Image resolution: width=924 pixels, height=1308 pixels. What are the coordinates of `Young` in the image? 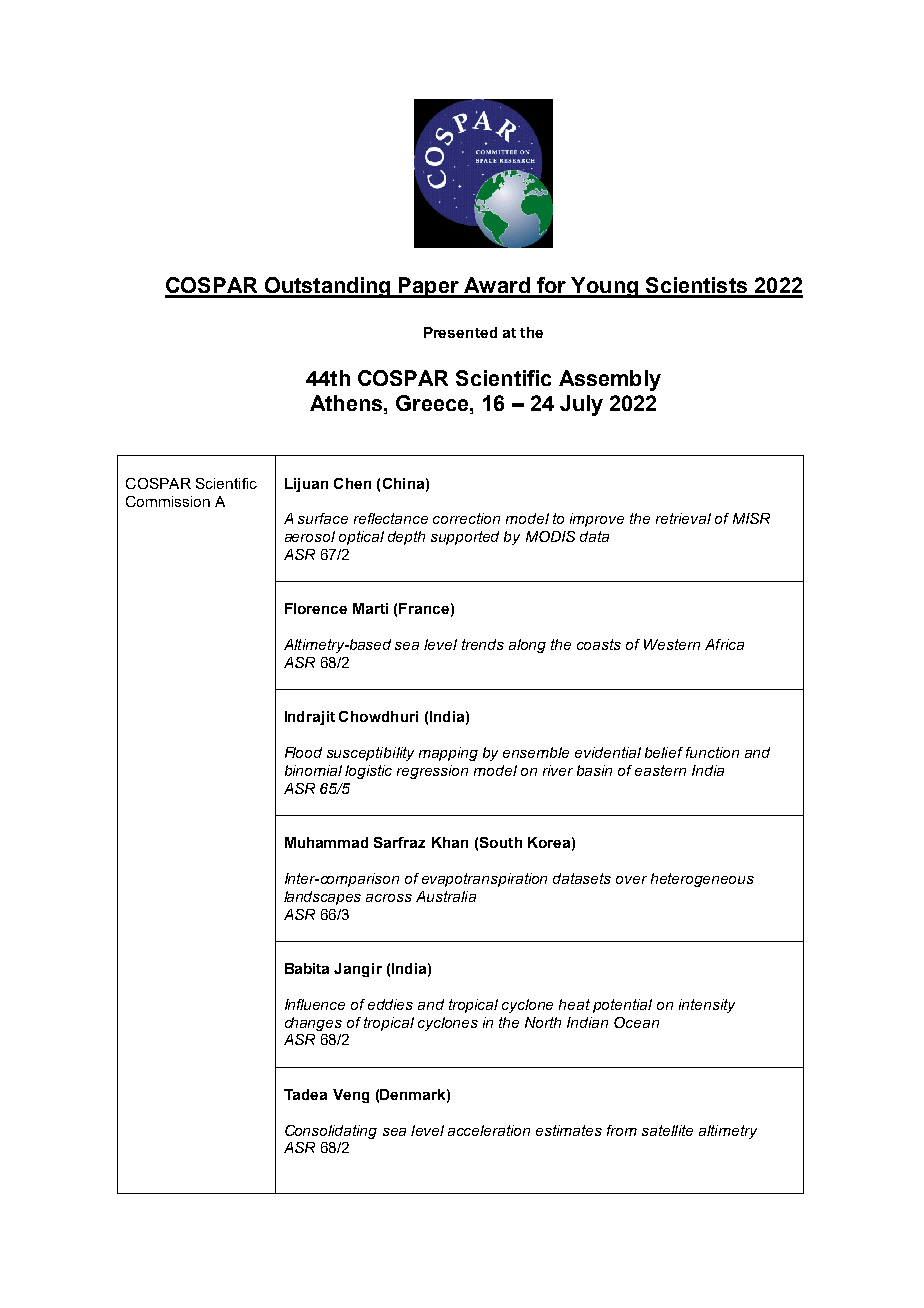 It's located at (604, 287).
